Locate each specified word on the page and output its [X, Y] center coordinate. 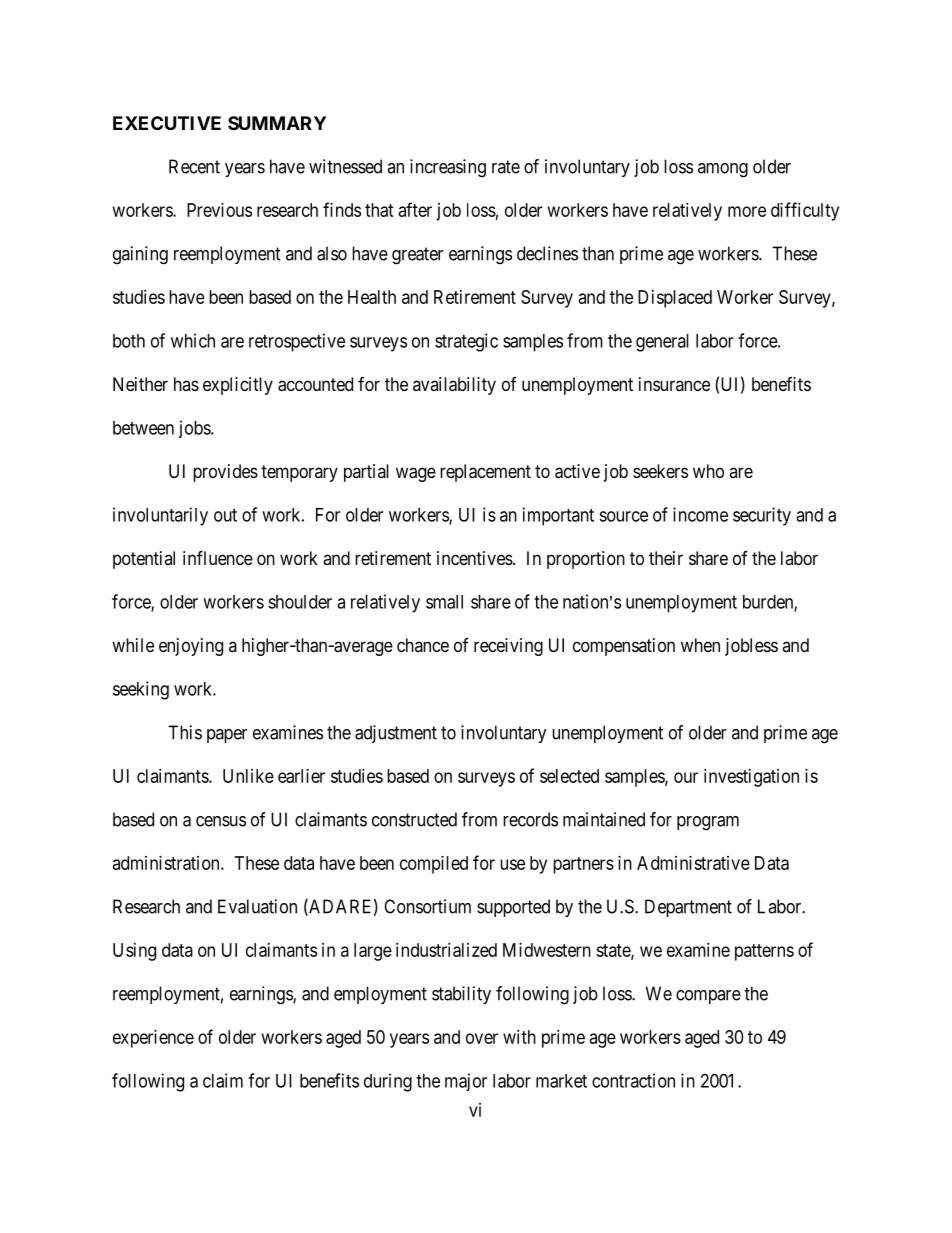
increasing [448, 168]
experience [153, 1039]
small [444, 602]
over [482, 1038]
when [700, 645]
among [723, 170]
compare [708, 997]
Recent [194, 166]
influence [218, 557]
